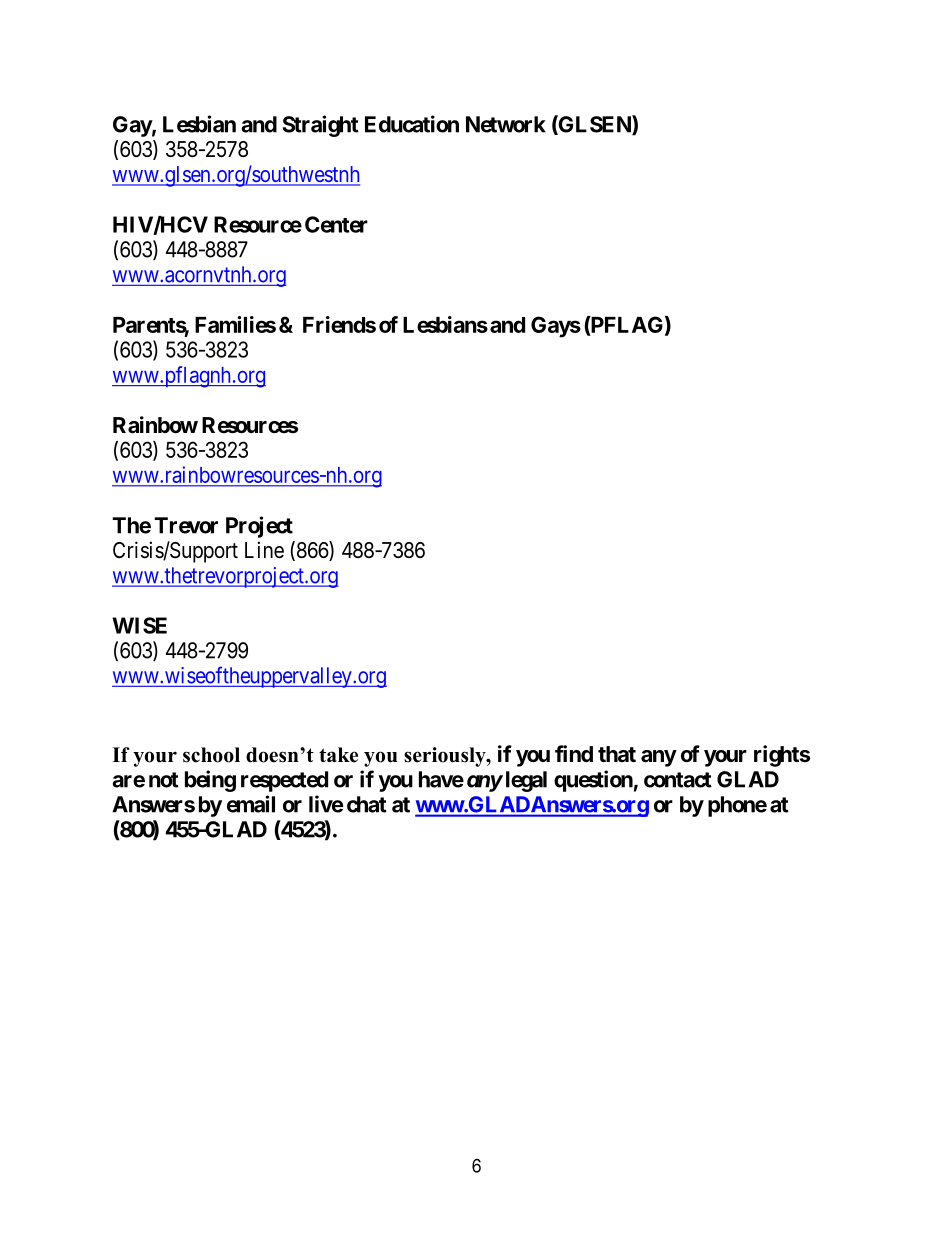 This screenshot has width=952, height=1233. What do you see at coordinates (321, 126) in the screenshot?
I see `Straight` at bounding box center [321, 126].
